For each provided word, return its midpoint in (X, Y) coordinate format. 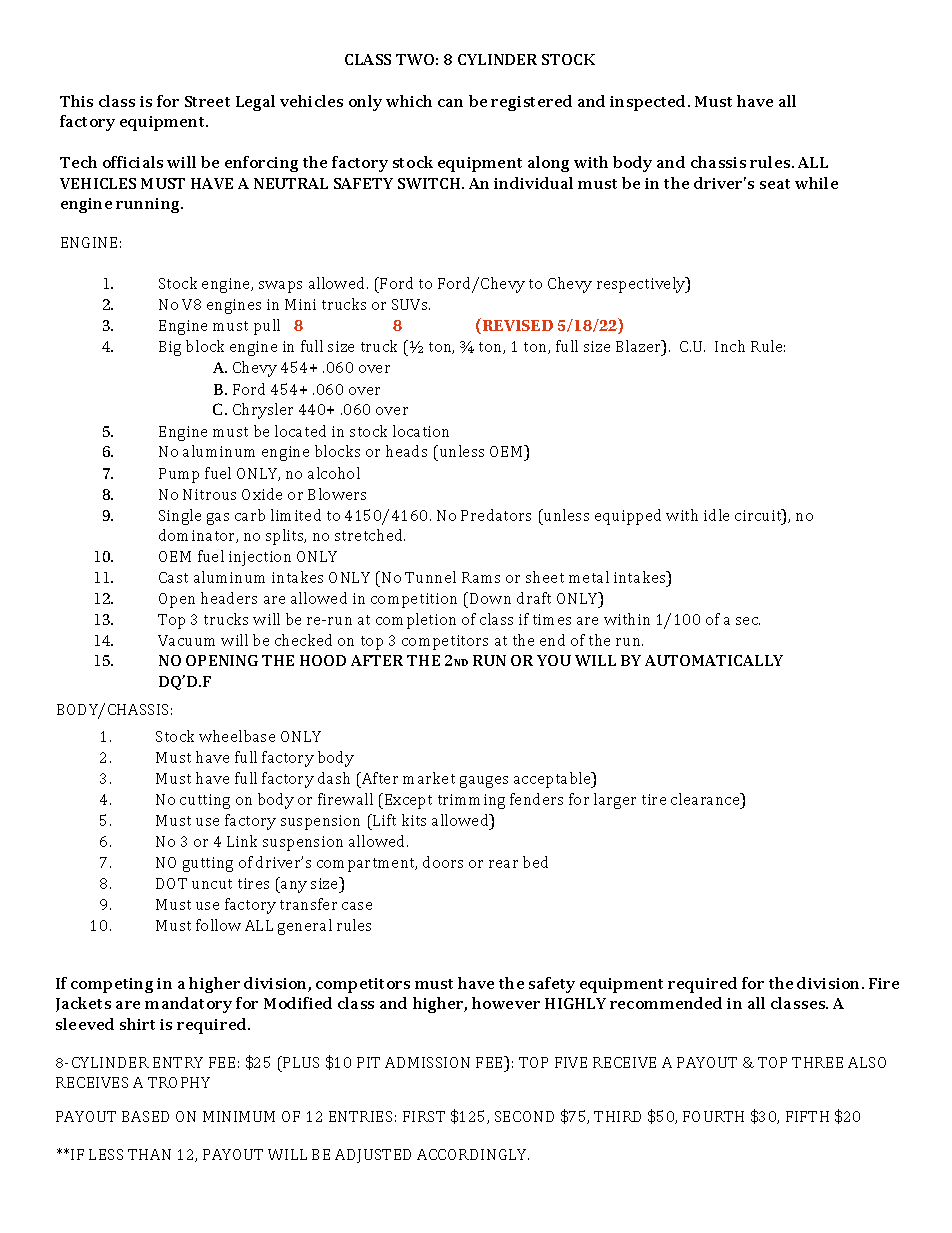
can (450, 103)
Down (490, 598)
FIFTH (807, 1116)
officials (133, 162)
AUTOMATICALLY (714, 660)
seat (775, 184)
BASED (145, 1116)
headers (229, 598)
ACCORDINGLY (473, 1154)
